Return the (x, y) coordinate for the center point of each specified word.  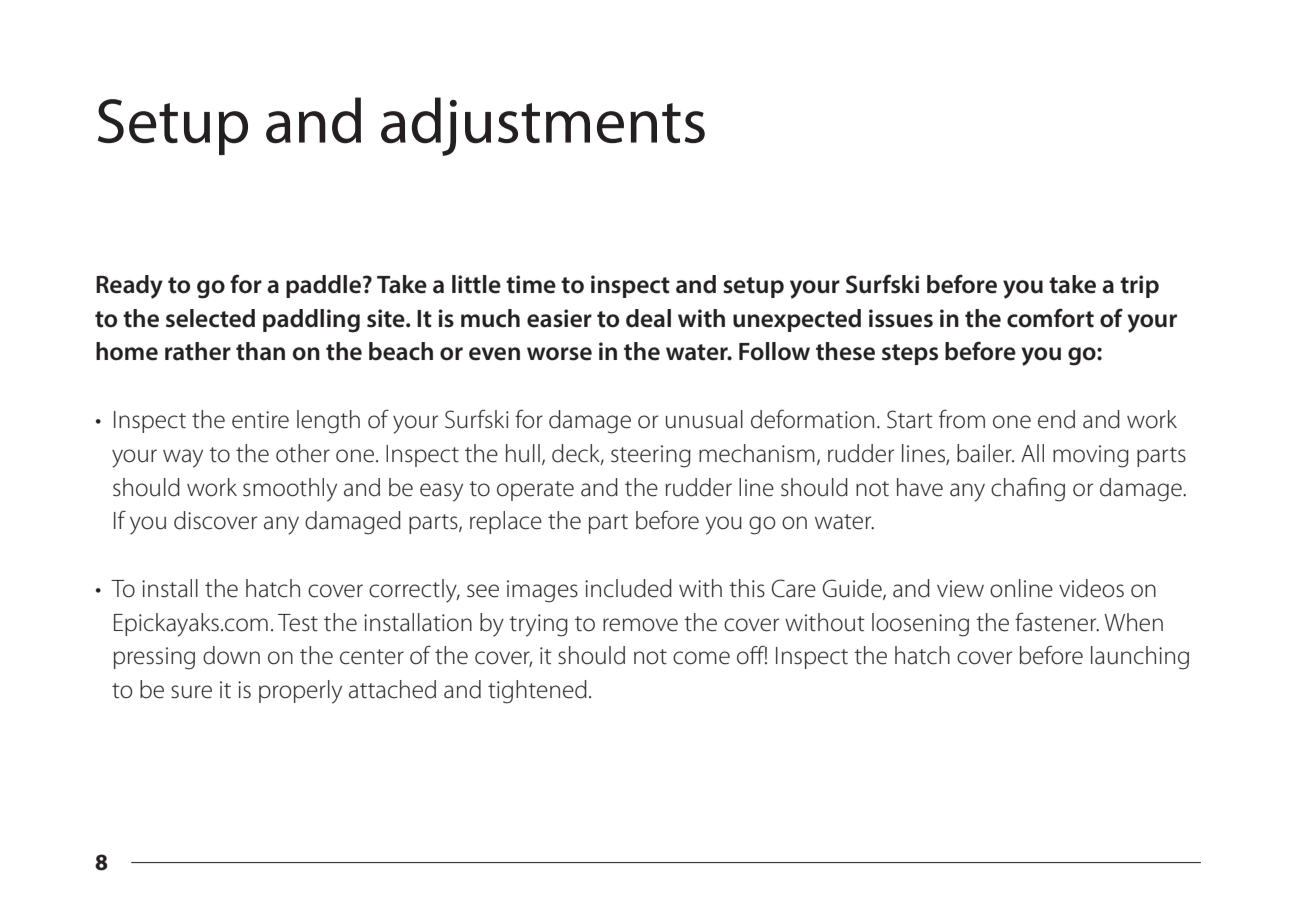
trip (1139, 286)
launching (1140, 658)
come (701, 658)
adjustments (543, 126)
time (531, 284)
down (231, 655)
